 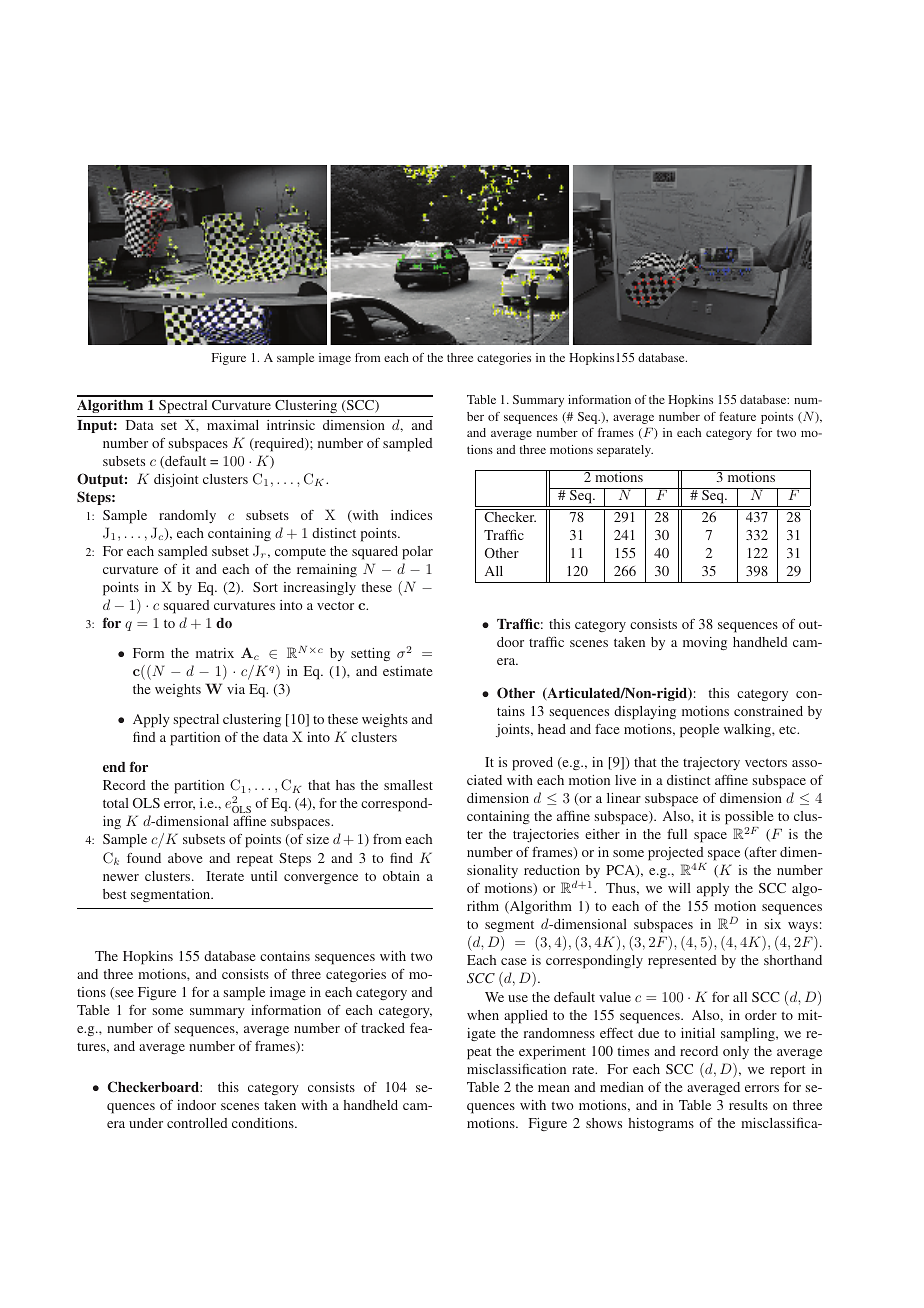 What do you see at coordinates (411, 515) in the page?
I see `indices` at bounding box center [411, 515].
